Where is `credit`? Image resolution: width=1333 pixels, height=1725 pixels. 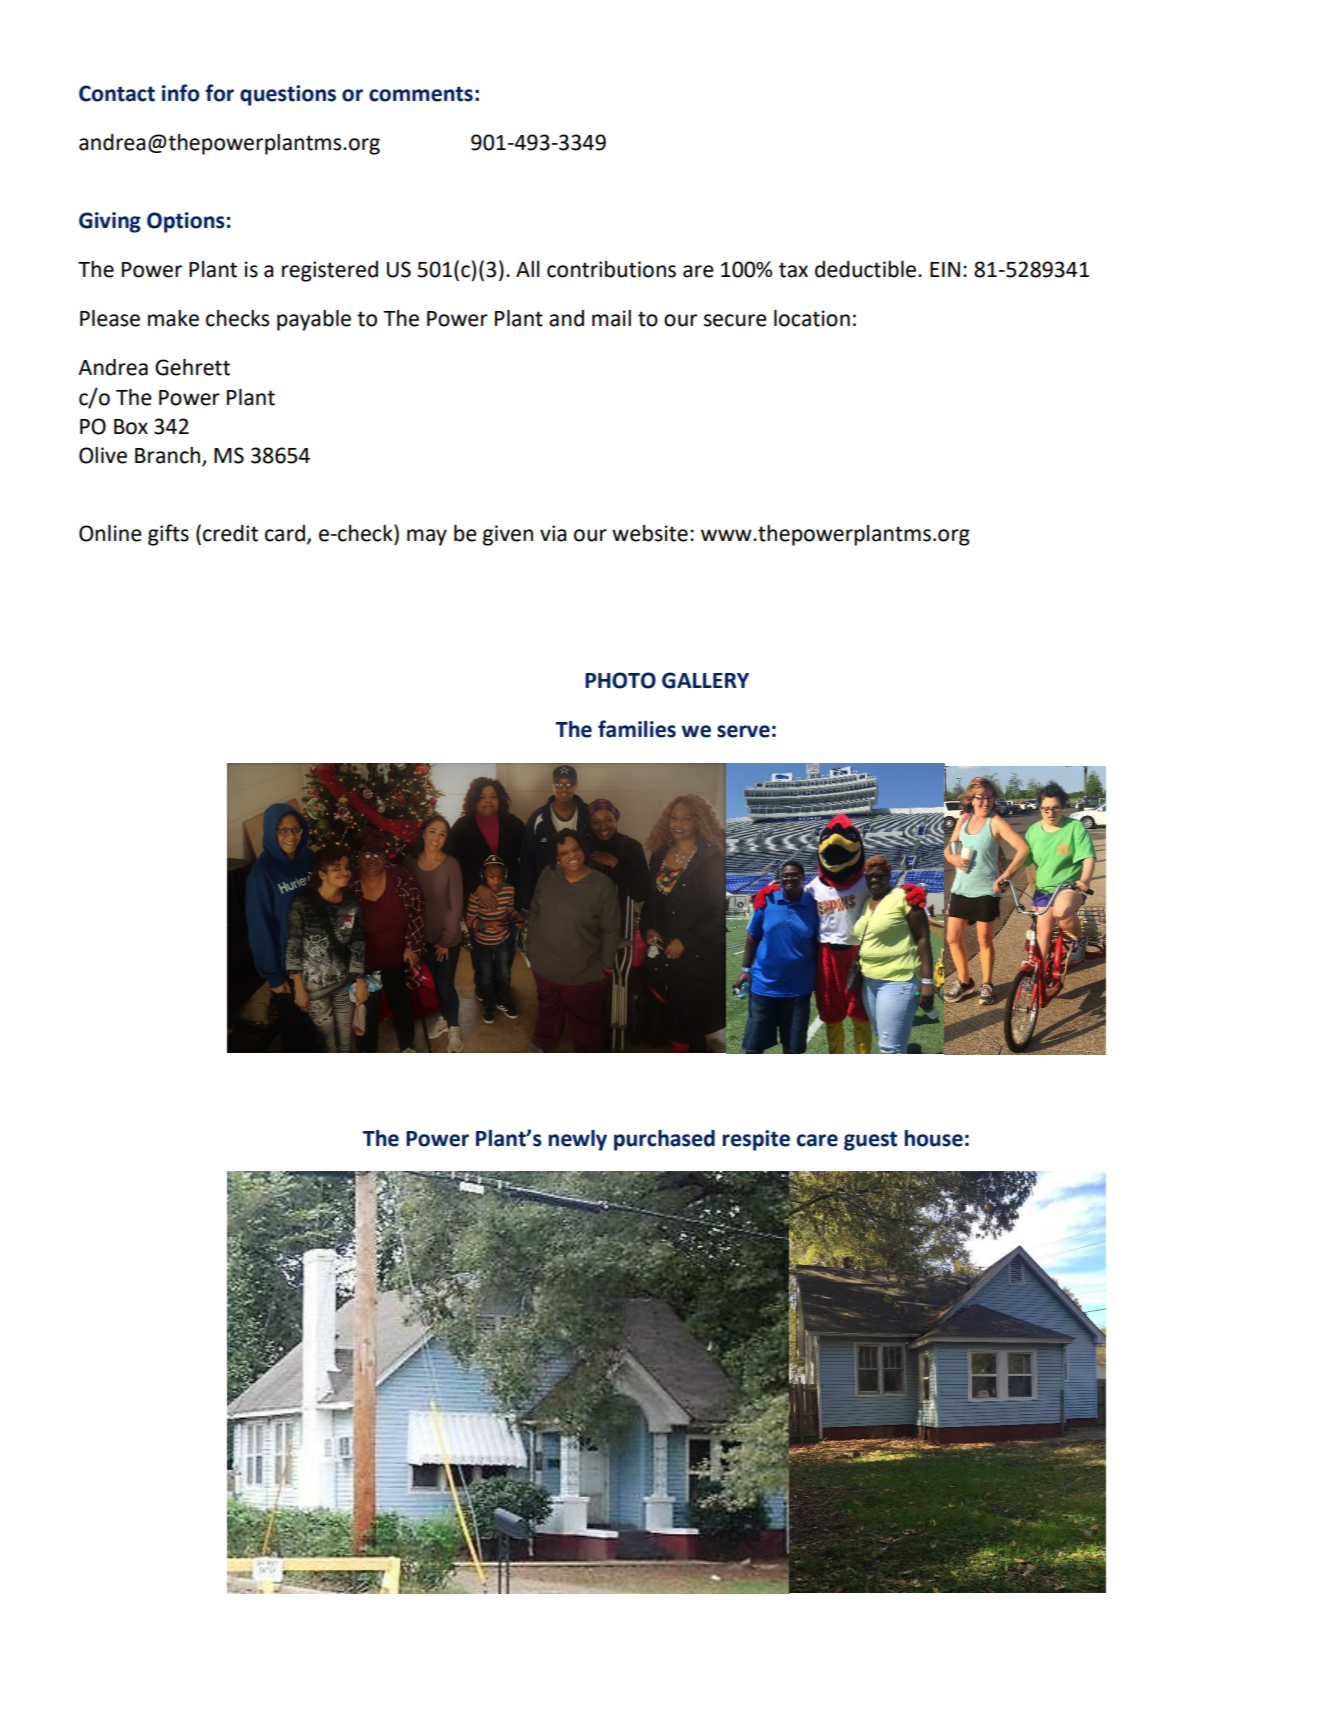
credit is located at coordinates (230, 533).
